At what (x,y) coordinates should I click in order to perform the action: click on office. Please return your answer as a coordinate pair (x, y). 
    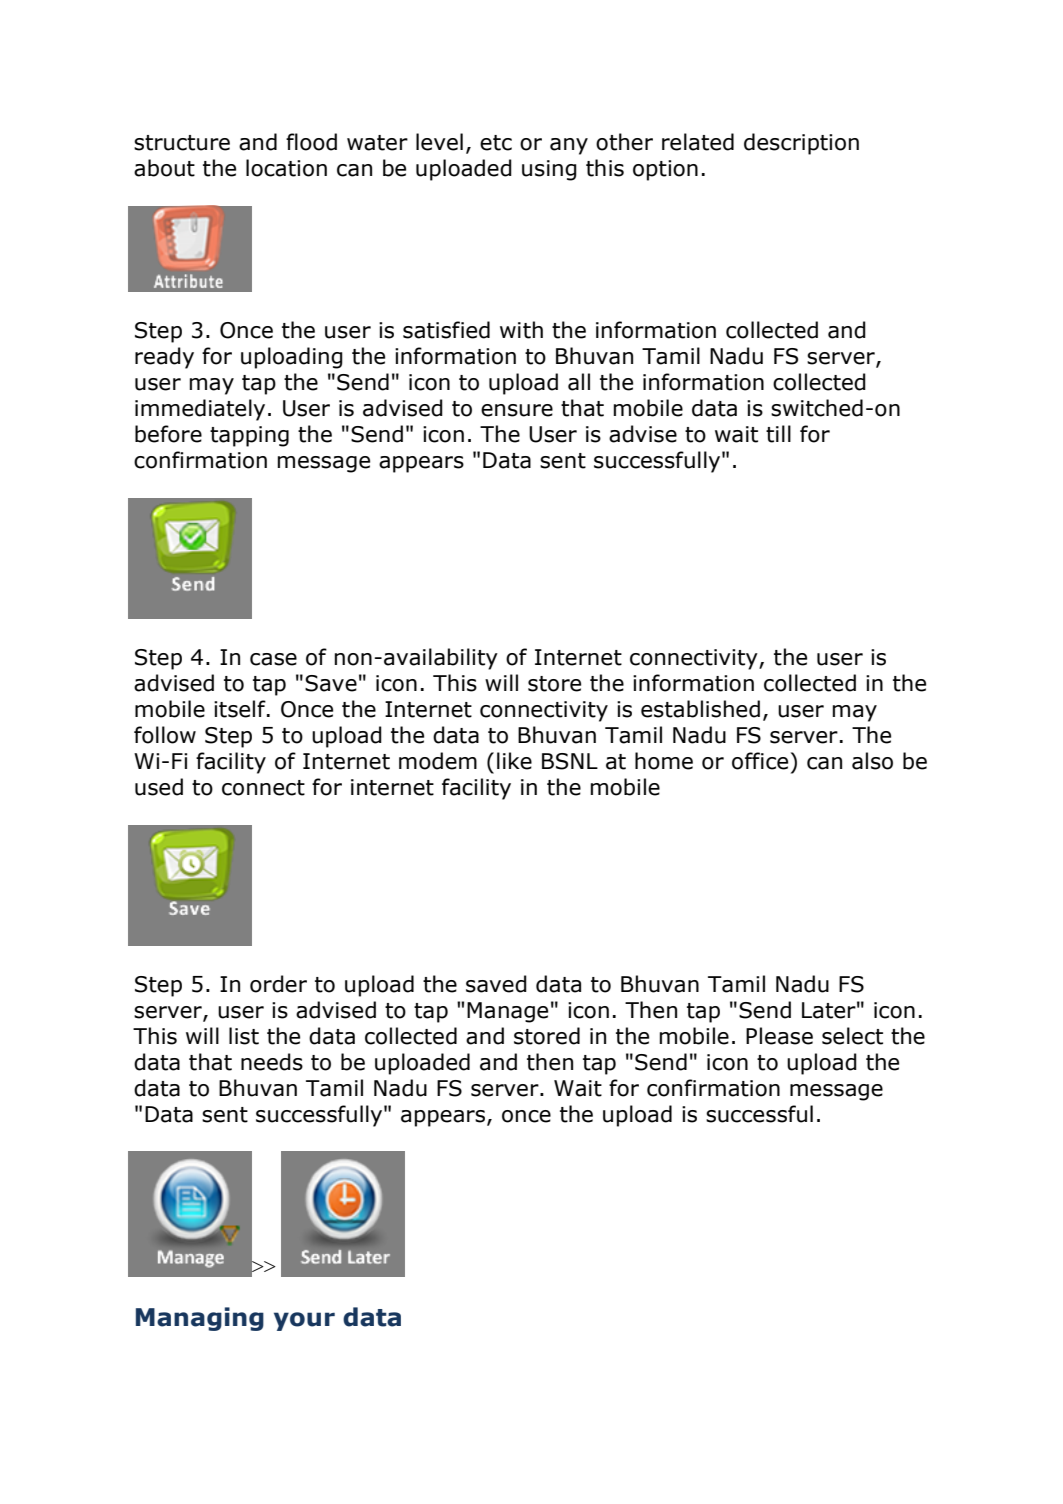
    Looking at the image, I should click on (760, 761).
